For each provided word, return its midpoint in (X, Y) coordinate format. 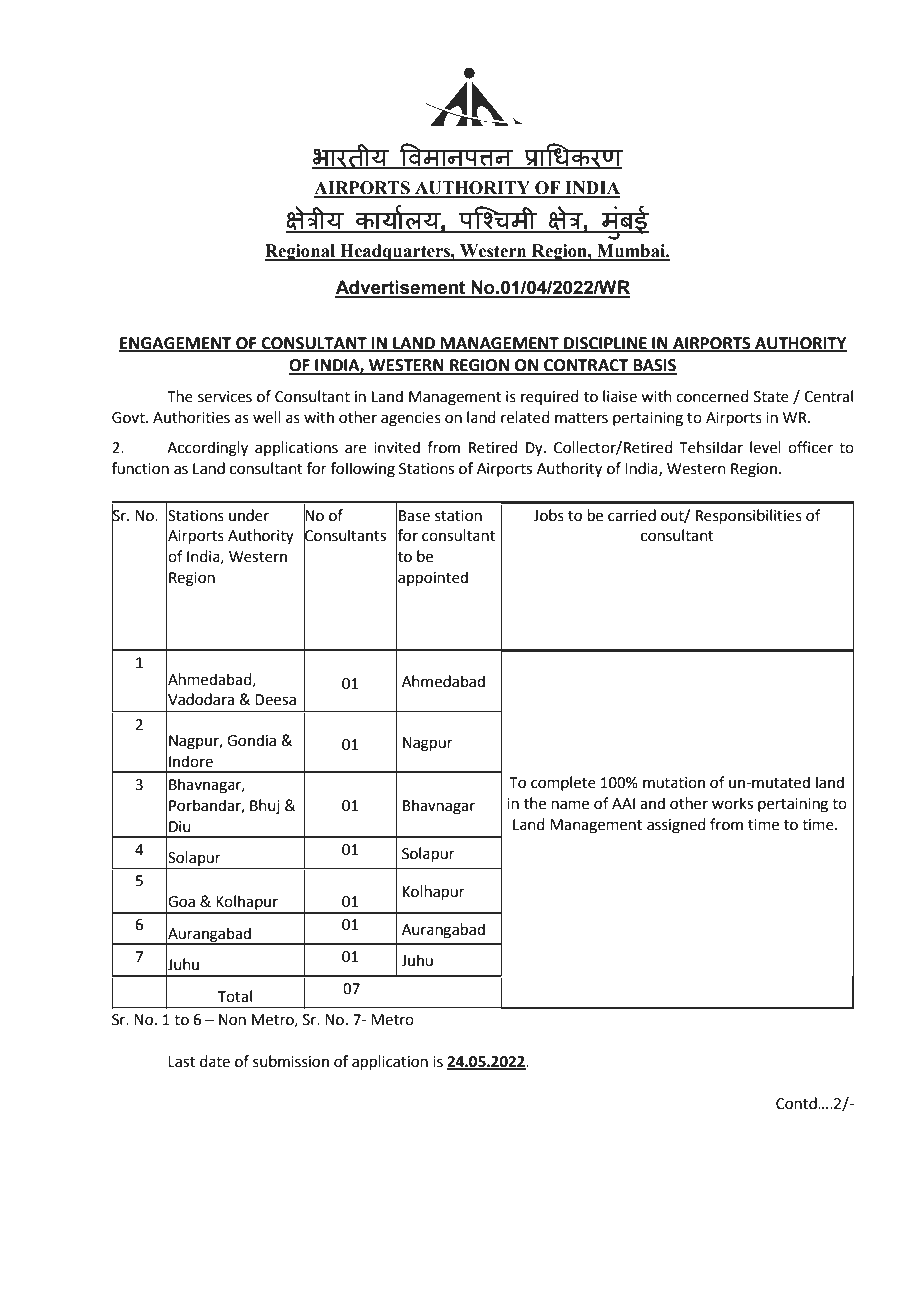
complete (563, 783)
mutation (674, 783)
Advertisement (401, 288)
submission (291, 1061)
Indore (191, 761)
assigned (676, 826)
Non (232, 1020)
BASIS (654, 366)
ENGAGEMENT (176, 344)
